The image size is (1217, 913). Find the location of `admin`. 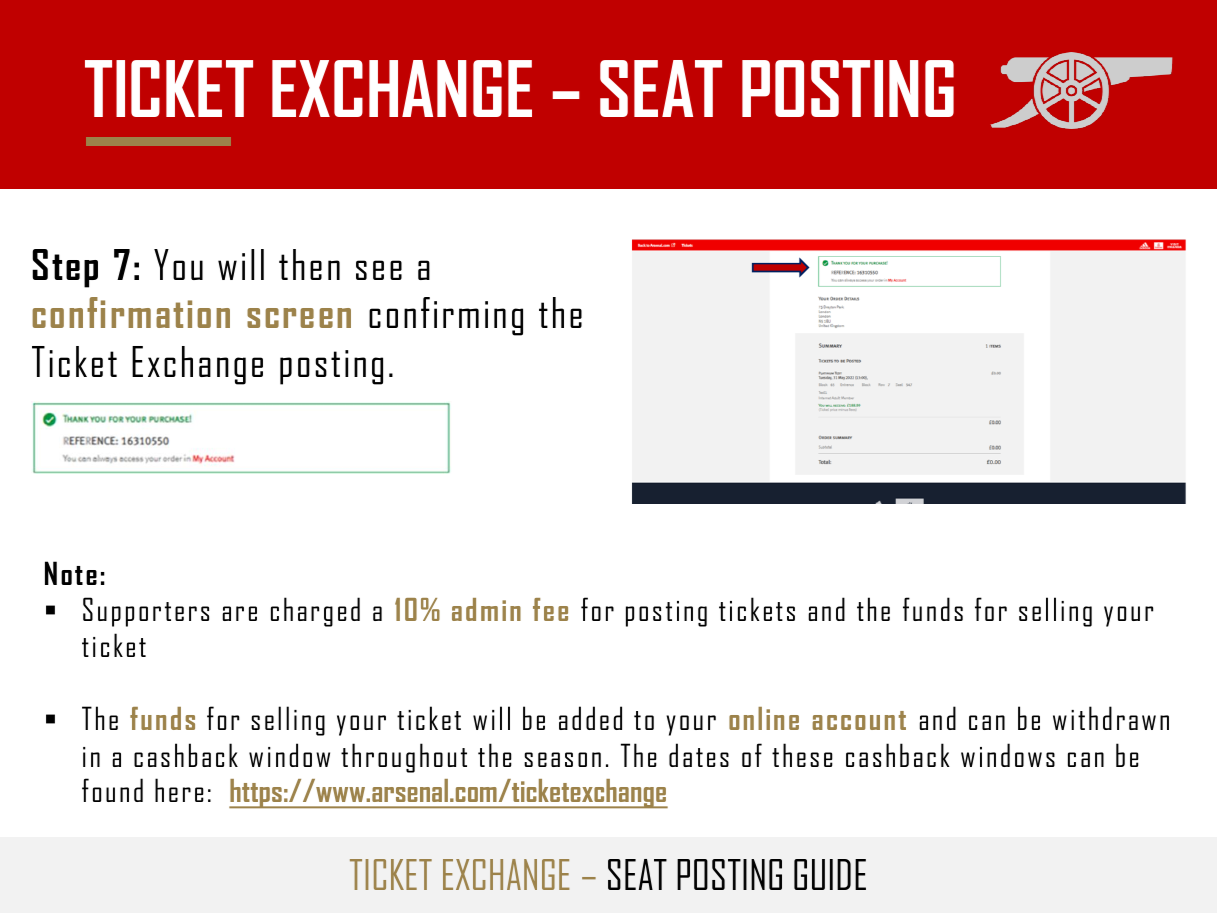

admin is located at coordinates (486, 609).
